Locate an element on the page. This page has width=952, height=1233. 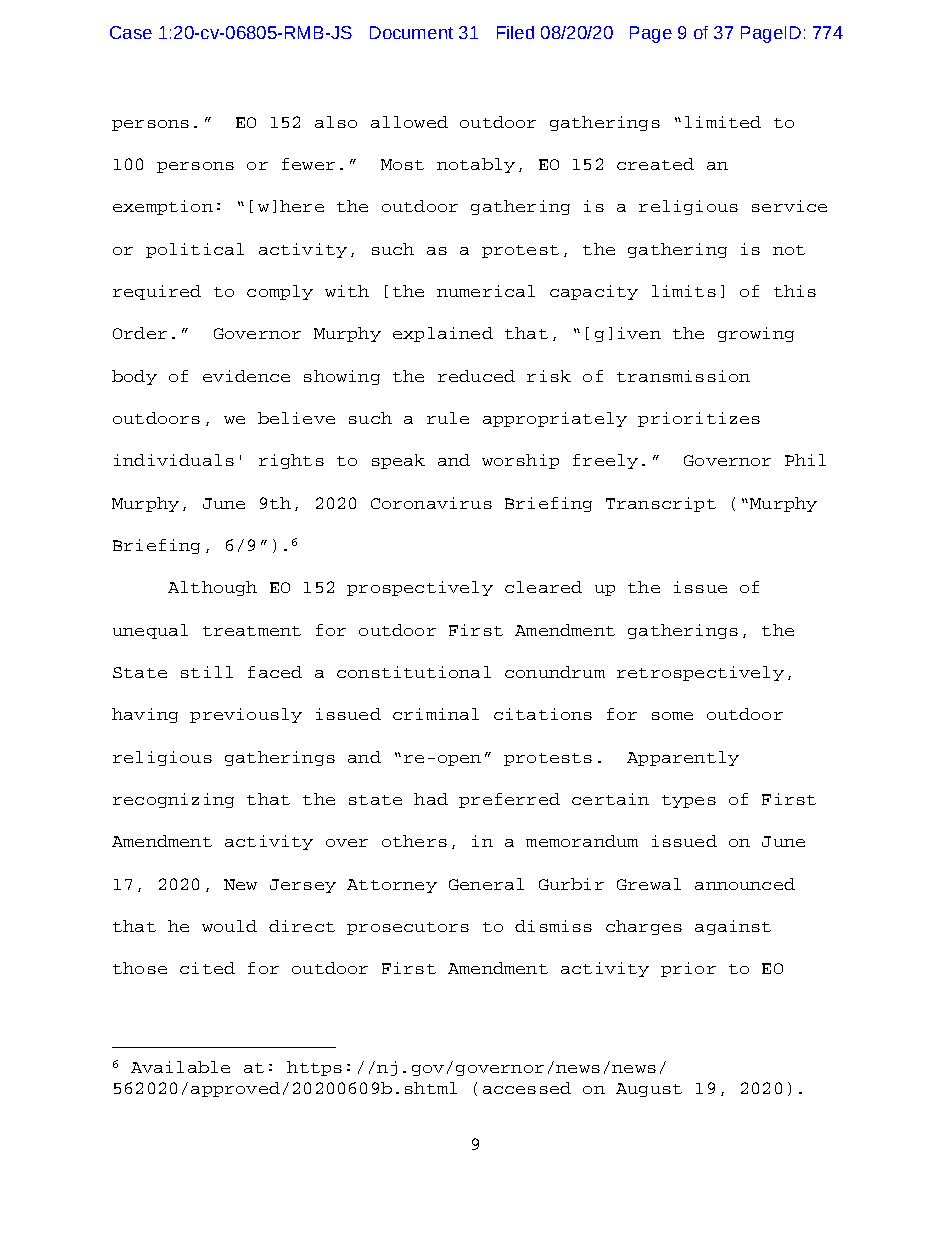
Case is located at coordinates (131, 32).
